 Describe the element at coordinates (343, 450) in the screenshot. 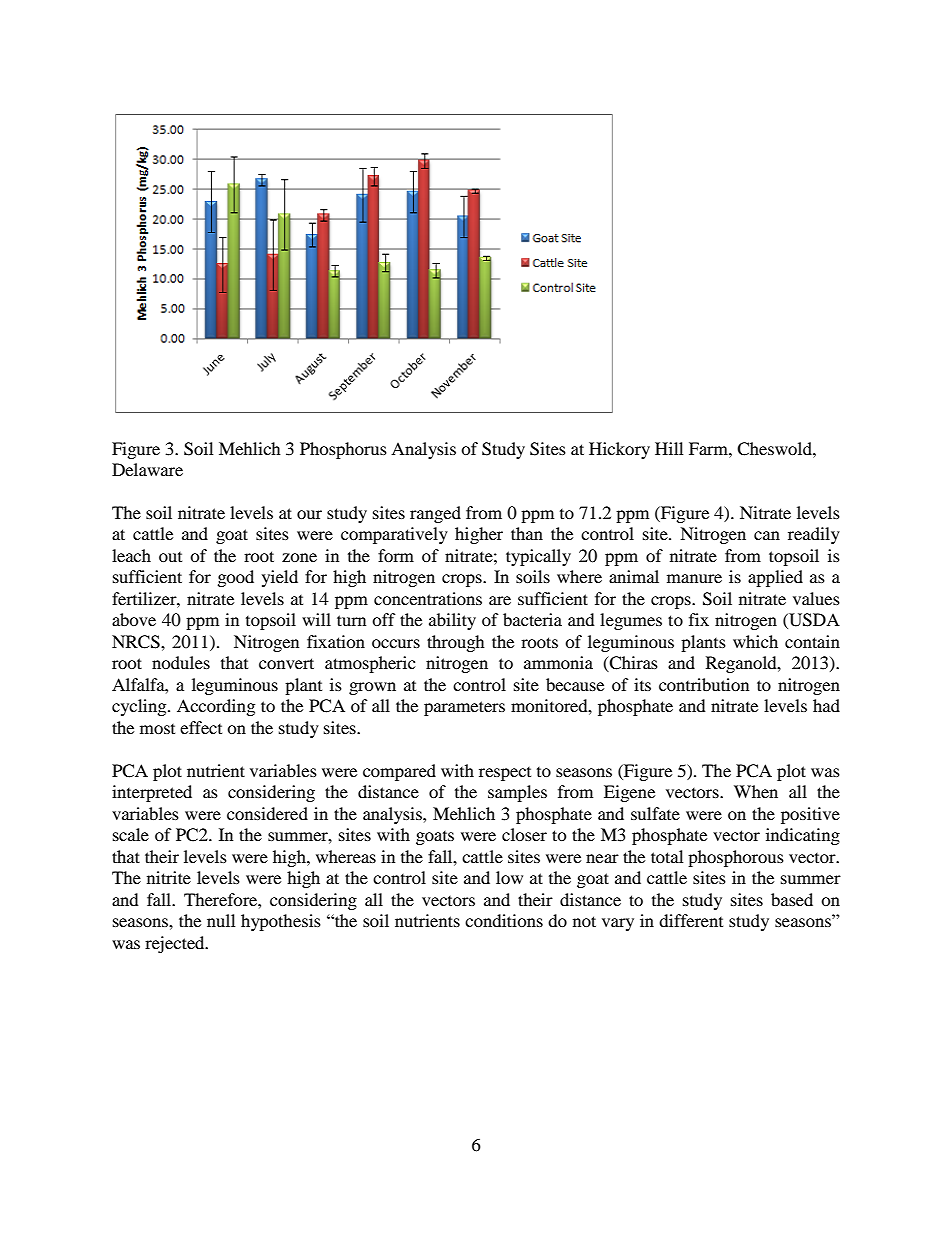

I see `Phosphorus` at that location.
